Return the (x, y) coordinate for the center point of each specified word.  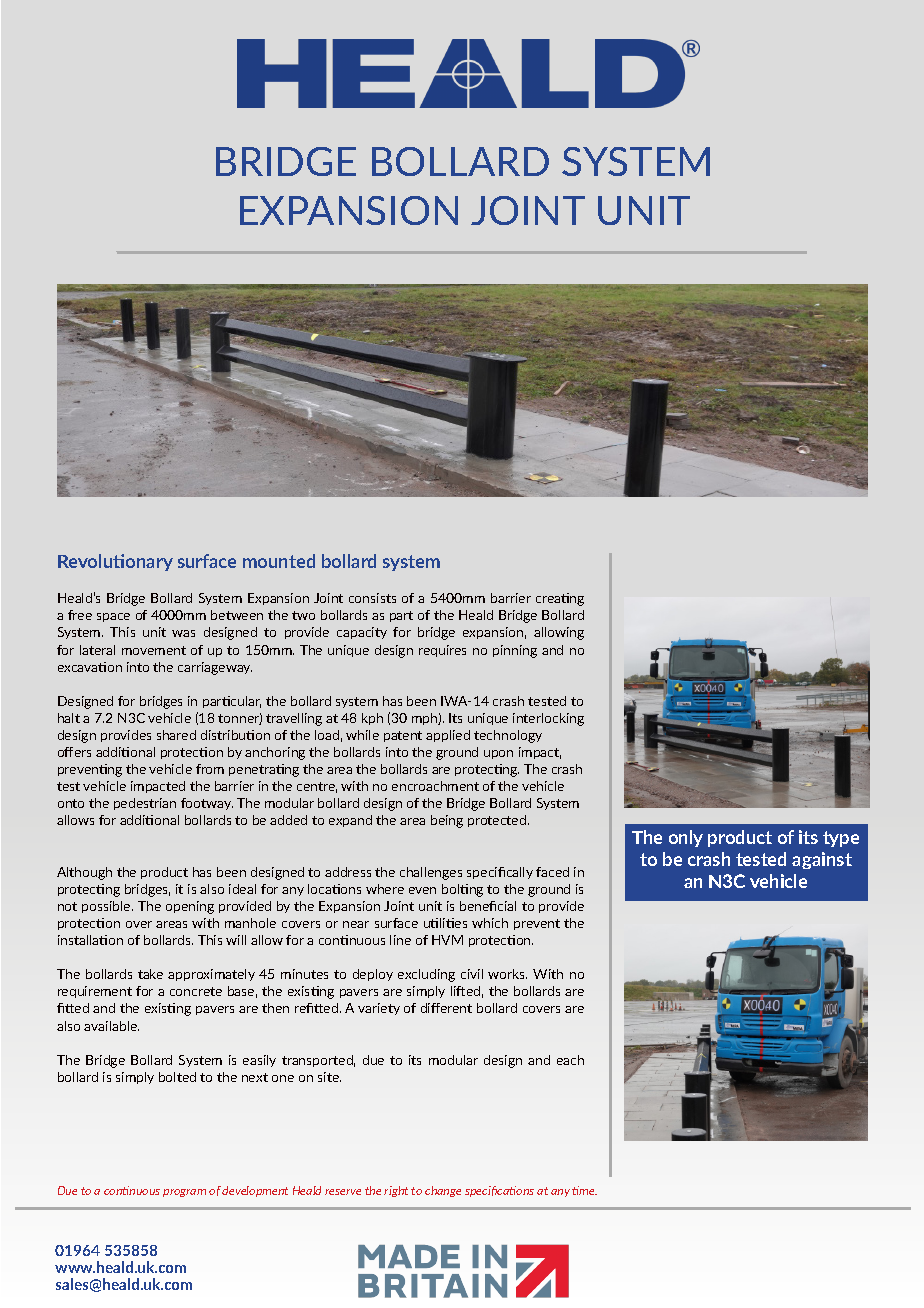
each (570, 1060)
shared (176, 735)
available (111, 1026)
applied (448, 736)
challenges (431, 873)
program (184, 1193)
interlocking (548, 719)
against (822, 860)
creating (560, 599)
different (446, 1008)
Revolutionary (115, 562)
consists (372, 598)
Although (84, 873)
